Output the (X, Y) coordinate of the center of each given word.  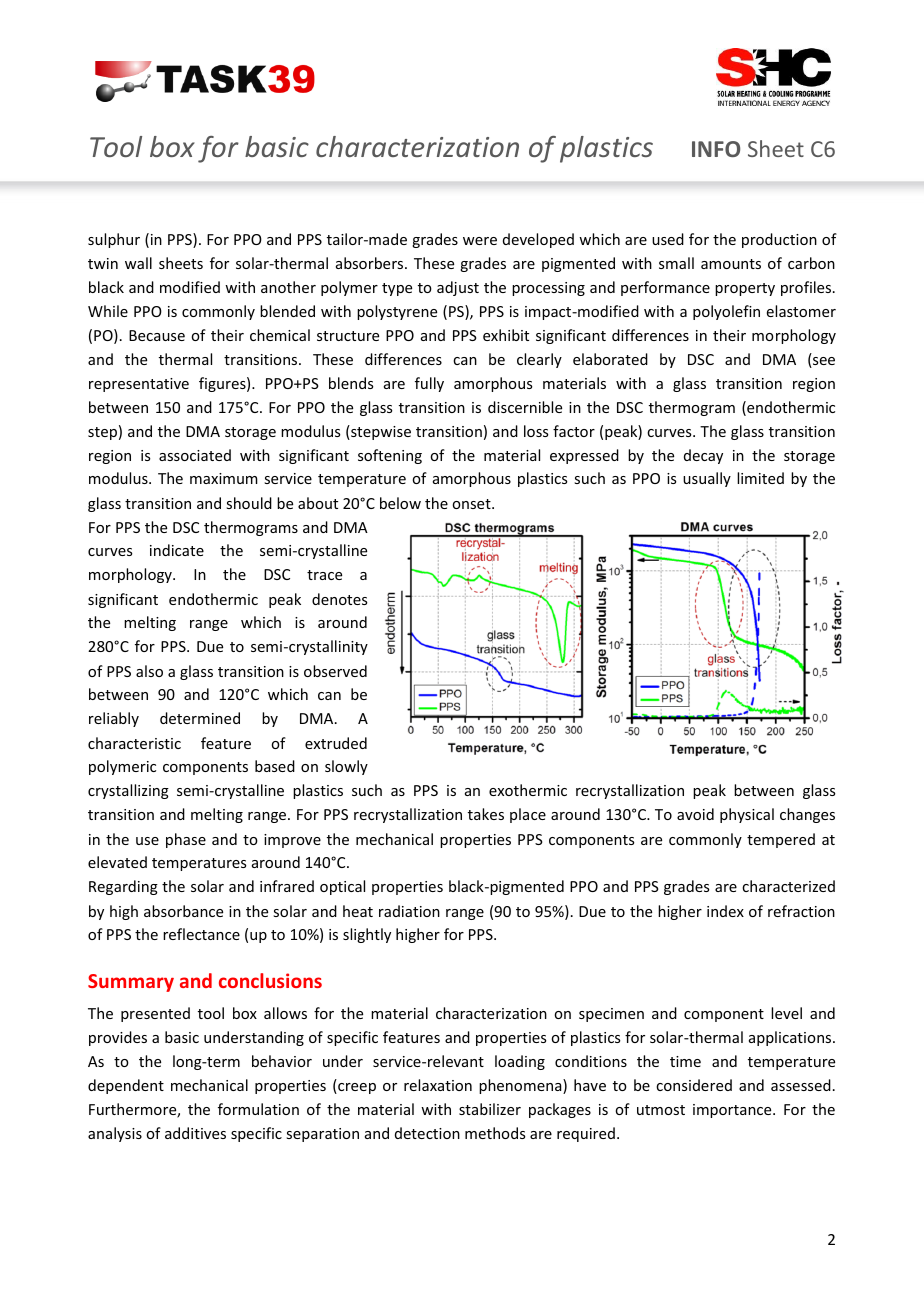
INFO (716, 149)
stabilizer (490, 1109)
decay (703, 456)
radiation (409, 911)
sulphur (114, 240)
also (149, 671)
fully (429, 384)
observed (335, 671)
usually (707, 479)
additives (195, 1133)
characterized (788, 886)
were (480, 241)
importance (733, 1111)
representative (139, 385)
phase (186, 840)
